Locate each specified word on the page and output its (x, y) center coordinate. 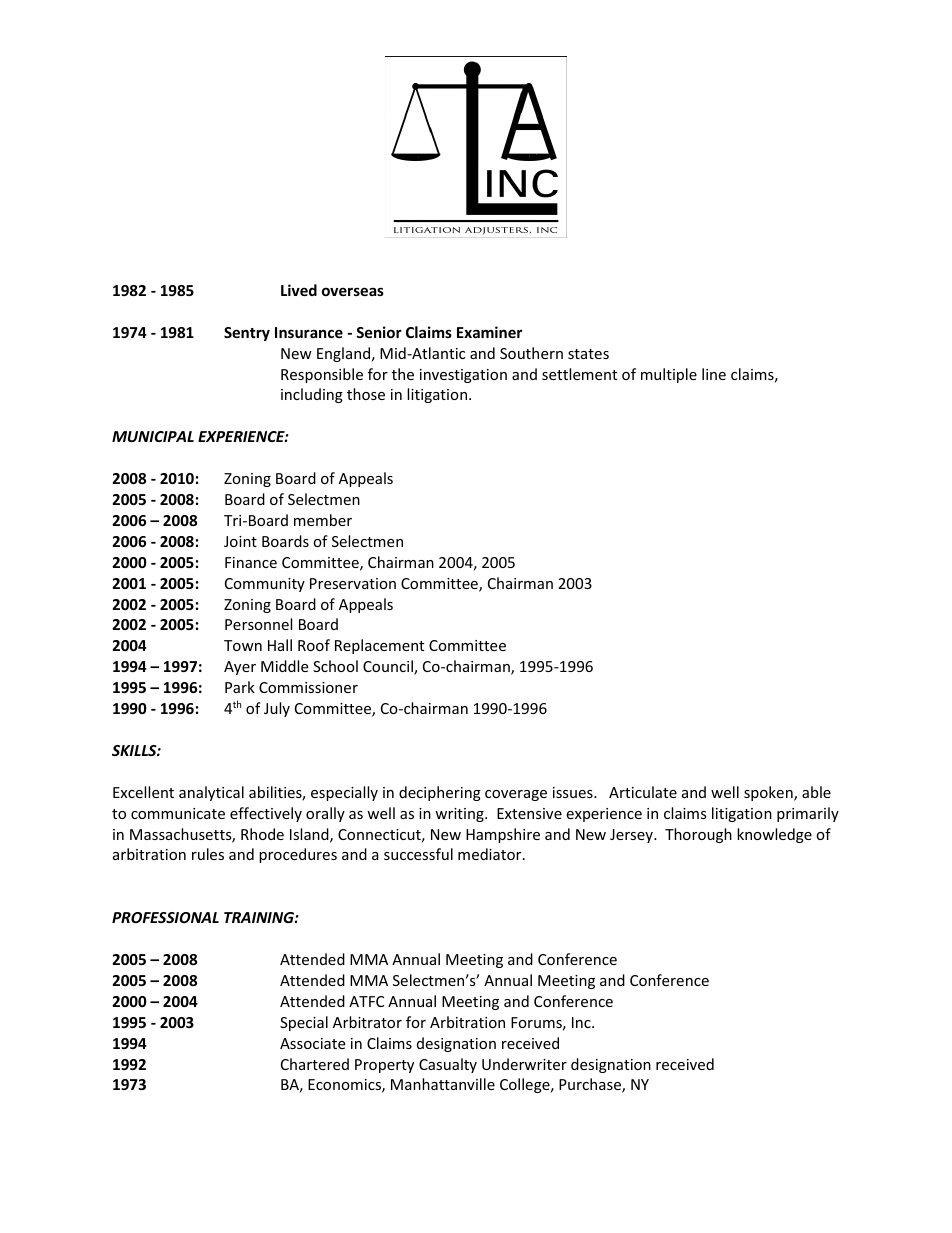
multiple (669, 375)
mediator (491, 854)
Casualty (448, 1065)
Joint (240, 541)
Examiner (489, 332)
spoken (769, 793)
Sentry (247, 334)
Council (389, 667)
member (323, 520)
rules (208, 854)
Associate (312, 1043)
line (714, 374)
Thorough (698, 835)
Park (240, 687)
